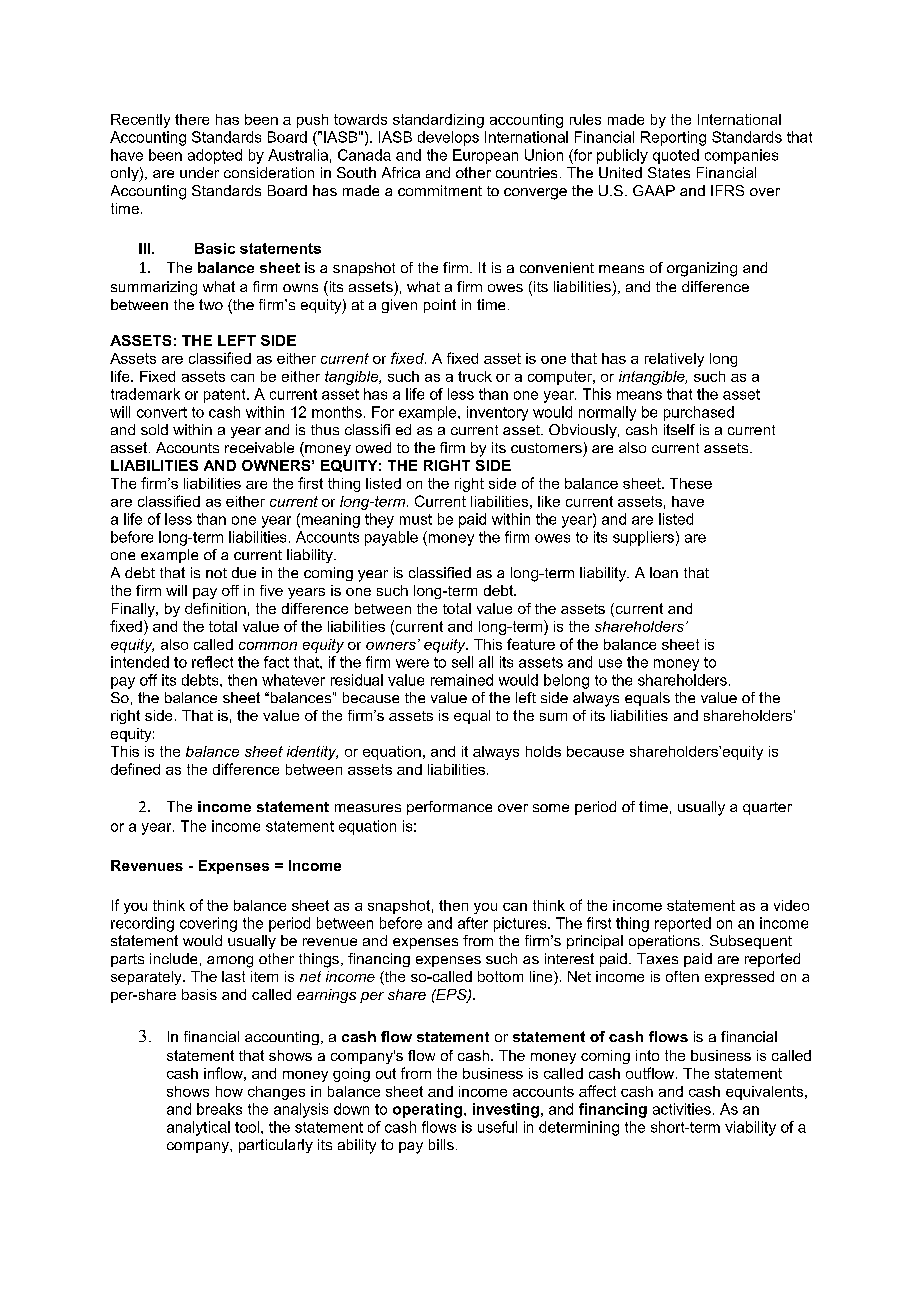  I want to click on develops, so click(448, 138).
